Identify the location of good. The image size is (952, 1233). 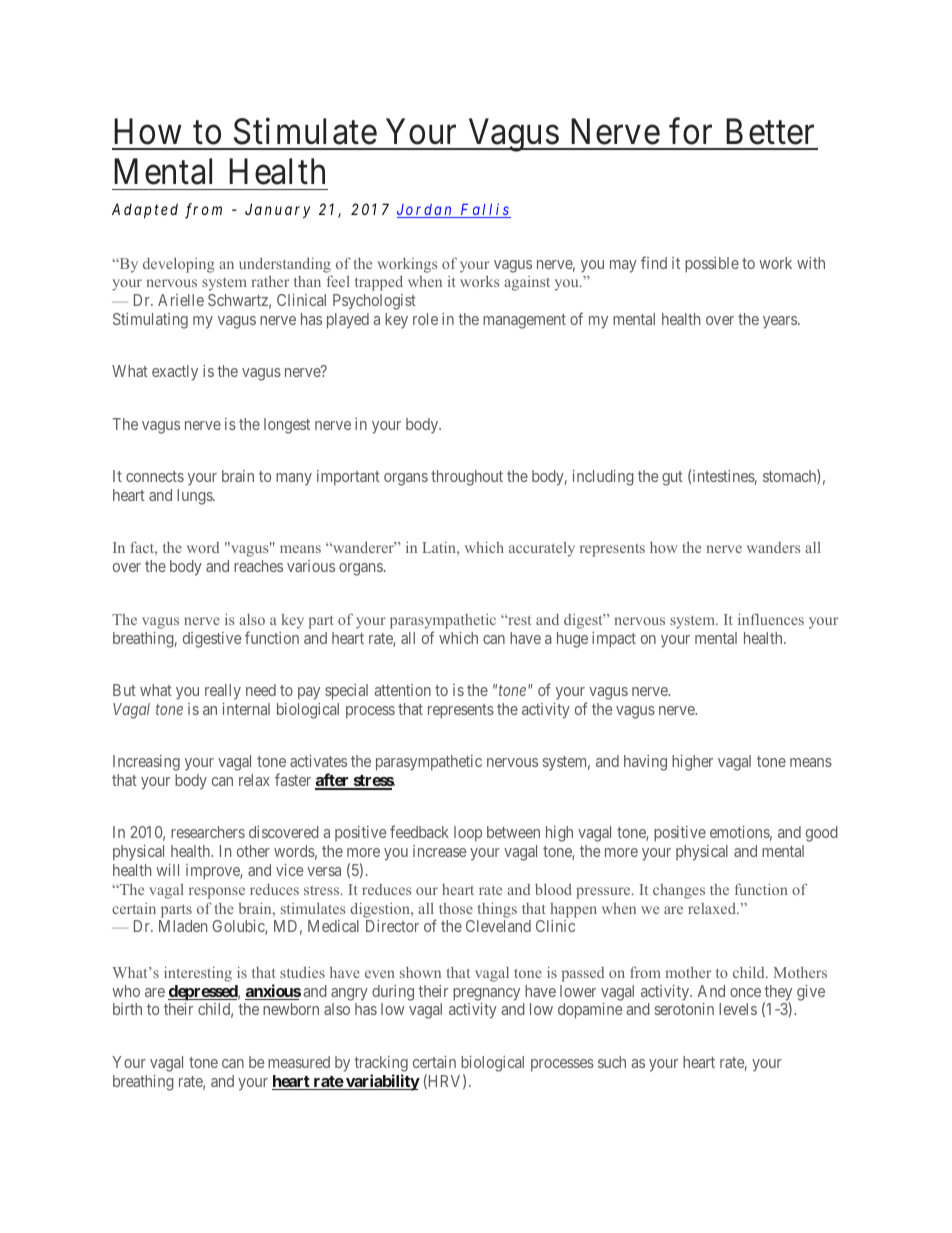
(822, 834).
